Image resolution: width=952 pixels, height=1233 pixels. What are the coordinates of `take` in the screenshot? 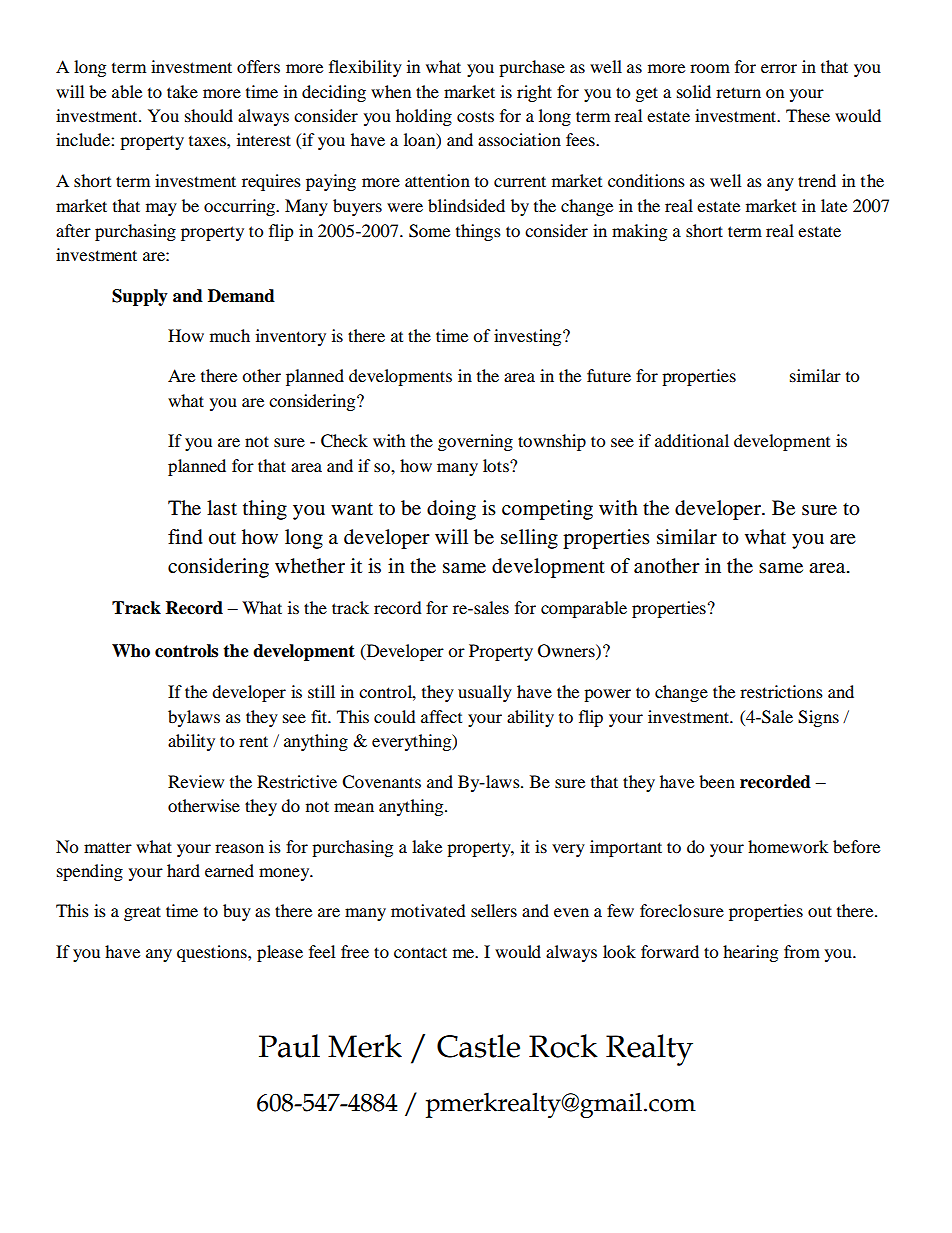 It's located at (182, 91).
